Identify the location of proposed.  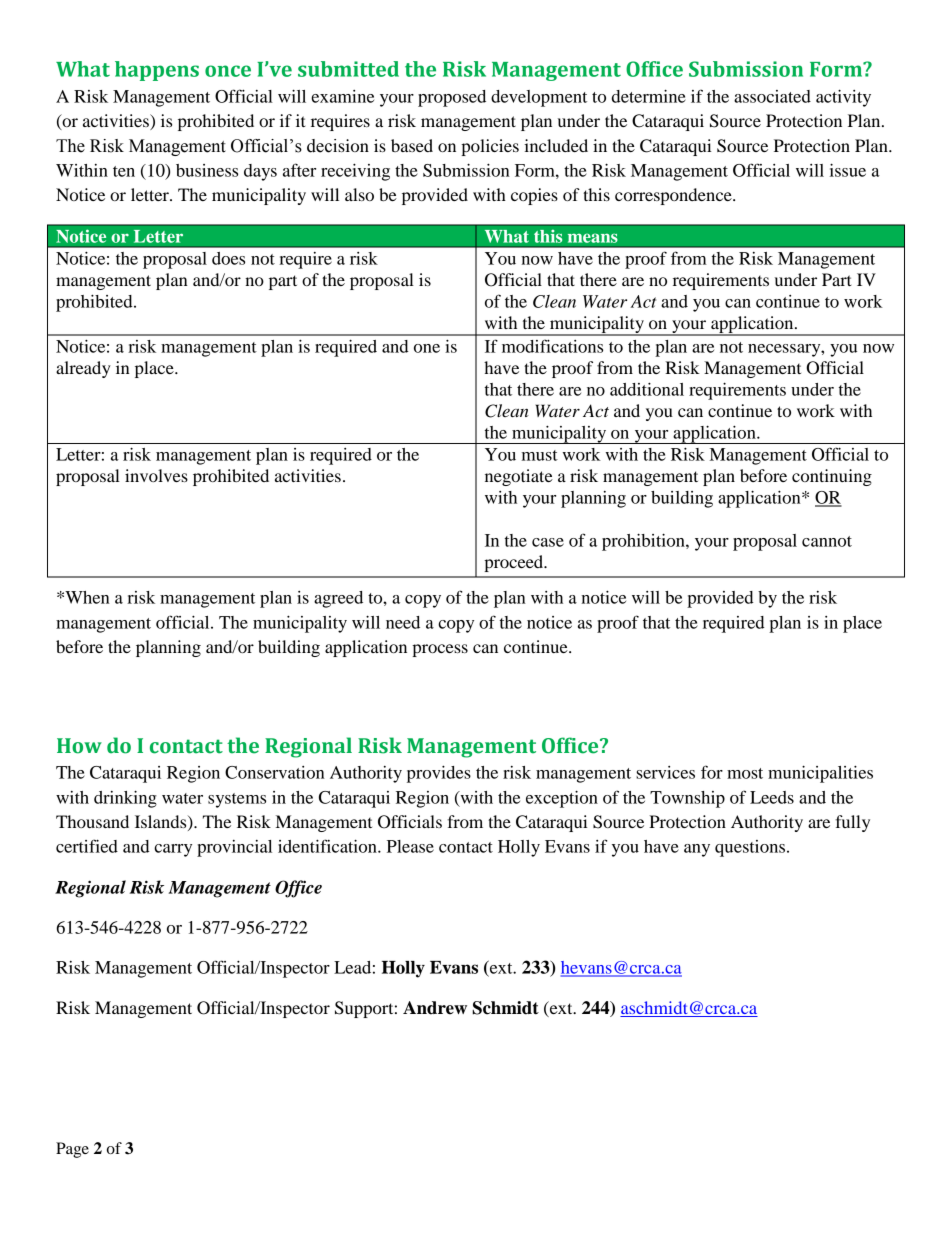
(452, 98).
